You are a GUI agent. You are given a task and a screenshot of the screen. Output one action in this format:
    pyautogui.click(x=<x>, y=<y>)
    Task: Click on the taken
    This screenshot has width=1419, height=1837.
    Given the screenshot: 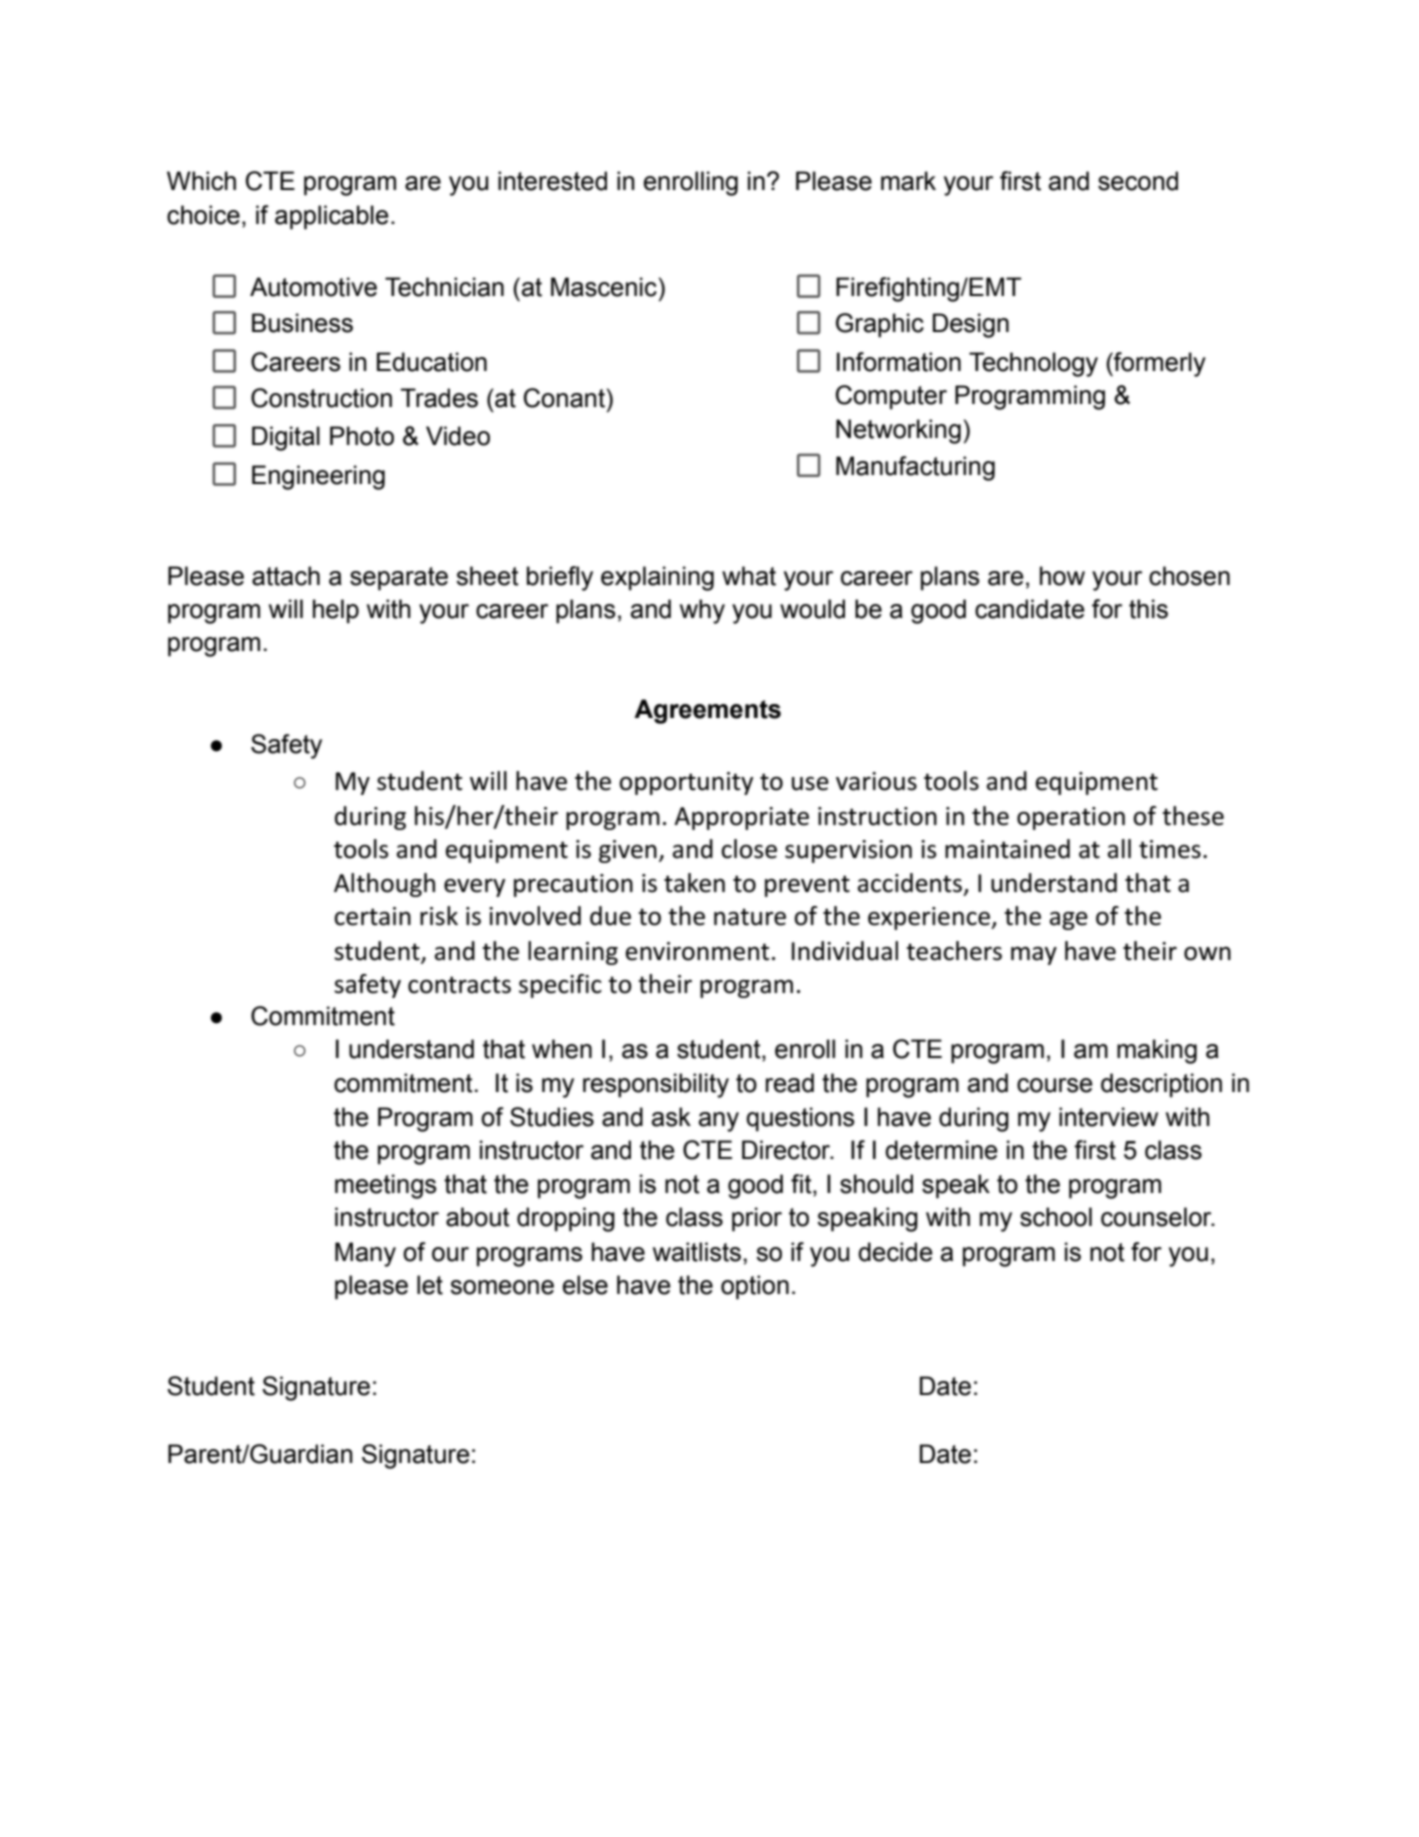 What is the action you would take?
    pyautogui.click(x=694, y=883)
